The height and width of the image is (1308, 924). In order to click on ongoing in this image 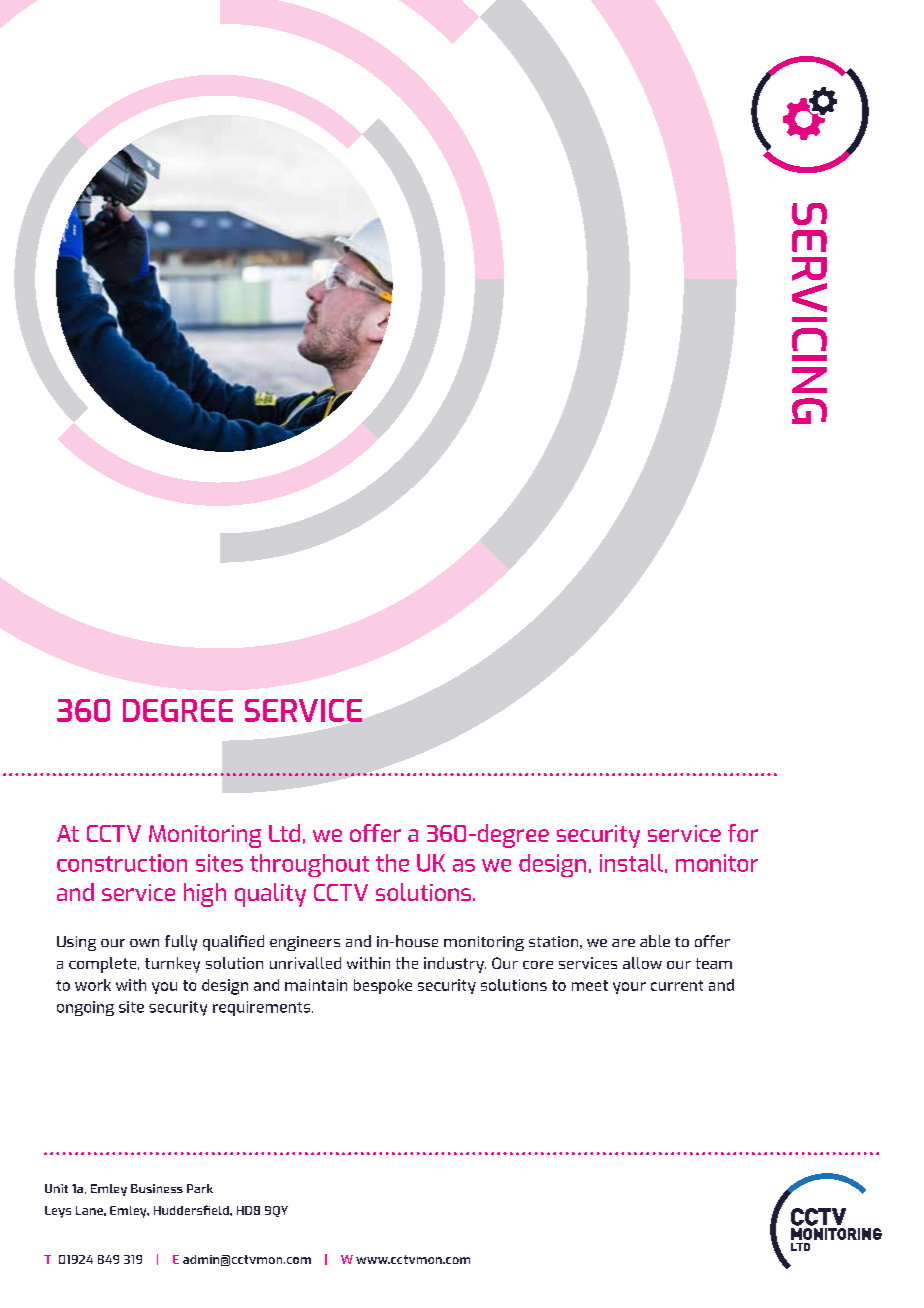, I will do `click(85, 1008)`.
